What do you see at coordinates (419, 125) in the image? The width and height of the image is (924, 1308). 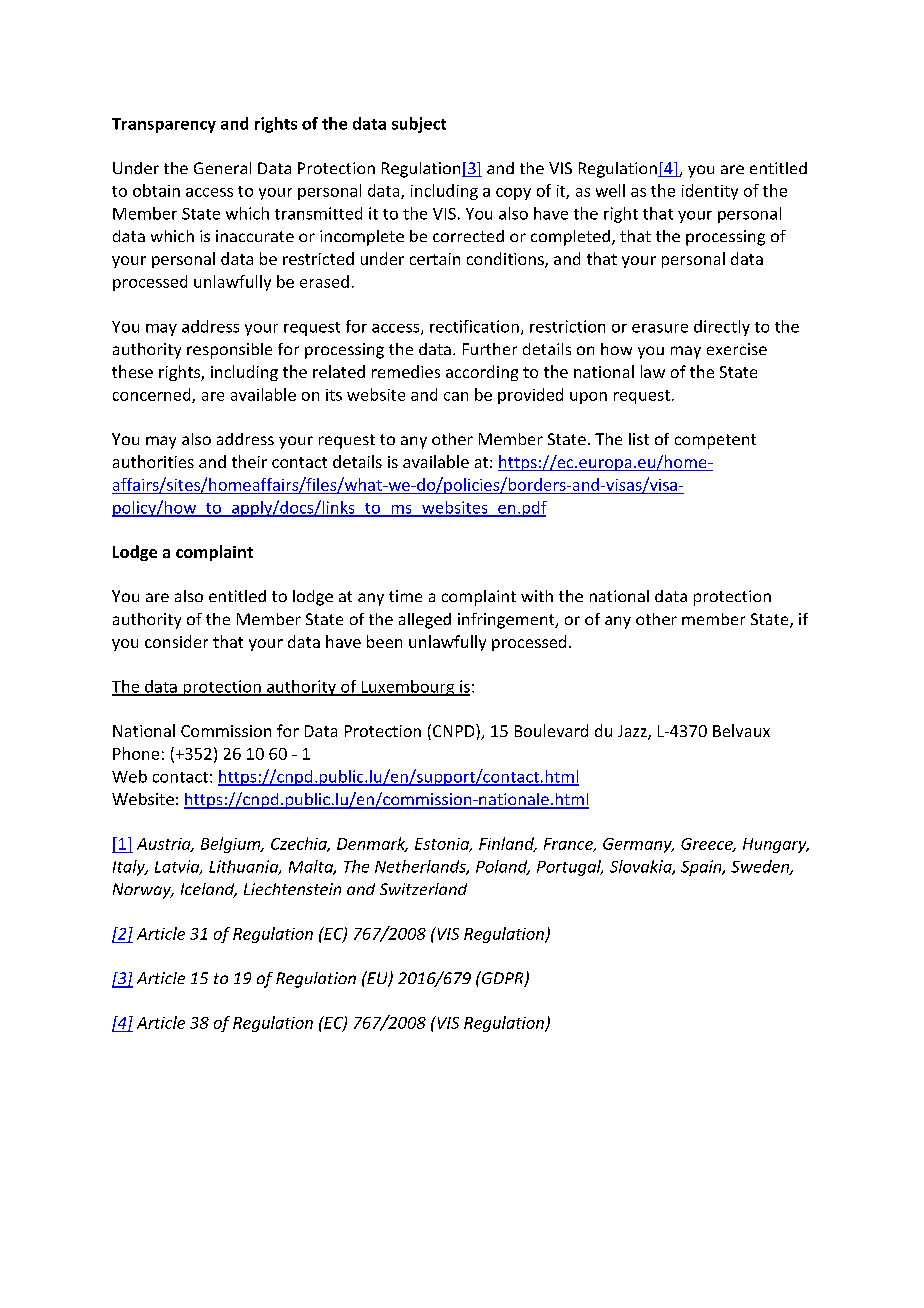 I see `subject` at bounding box center [419, 125].
